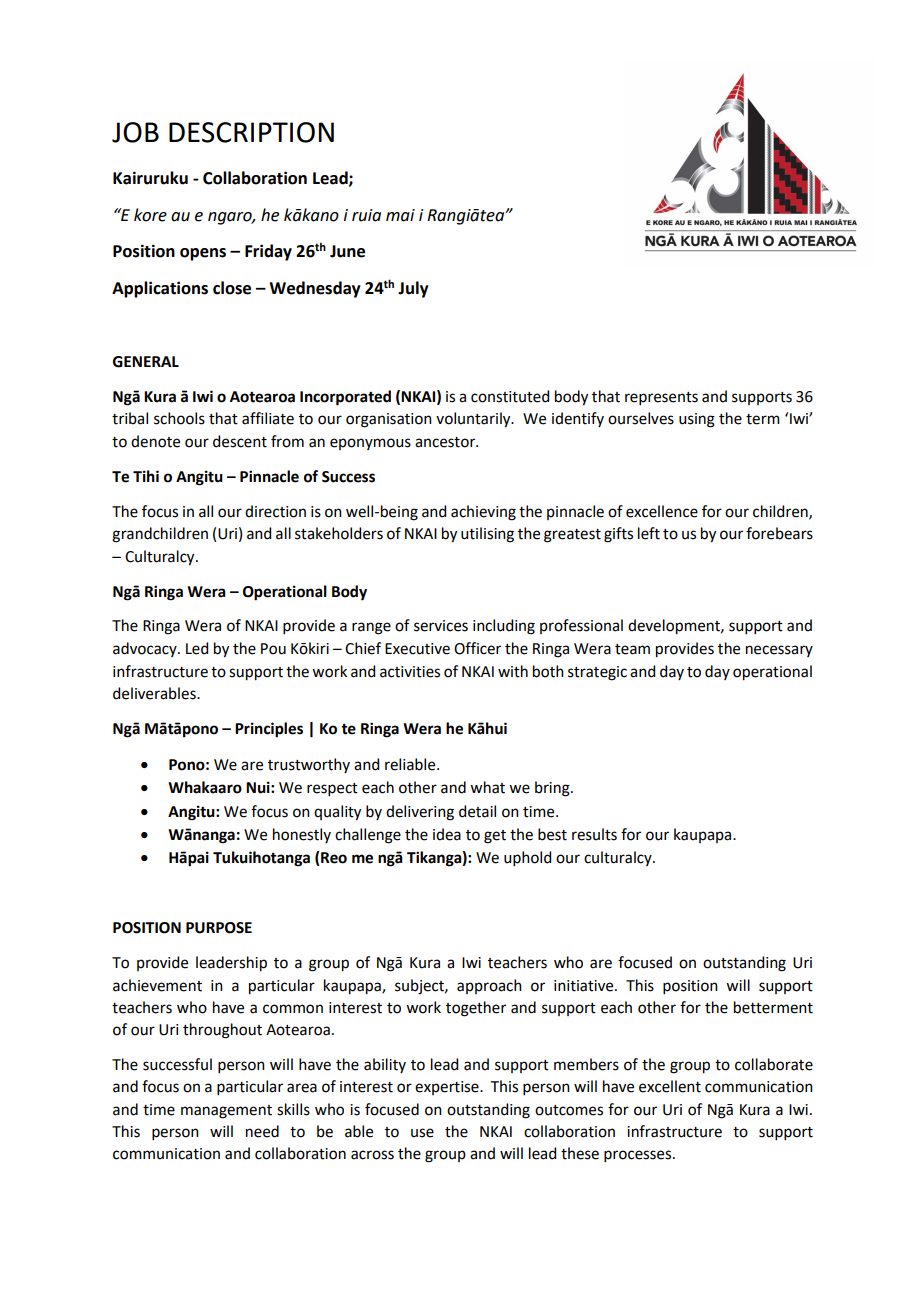 Image resolution: width=924 pixels, height=1308 pixels. Describe the element at coordinates (661, 398) in the screenshot. I see `represents` at that location.
